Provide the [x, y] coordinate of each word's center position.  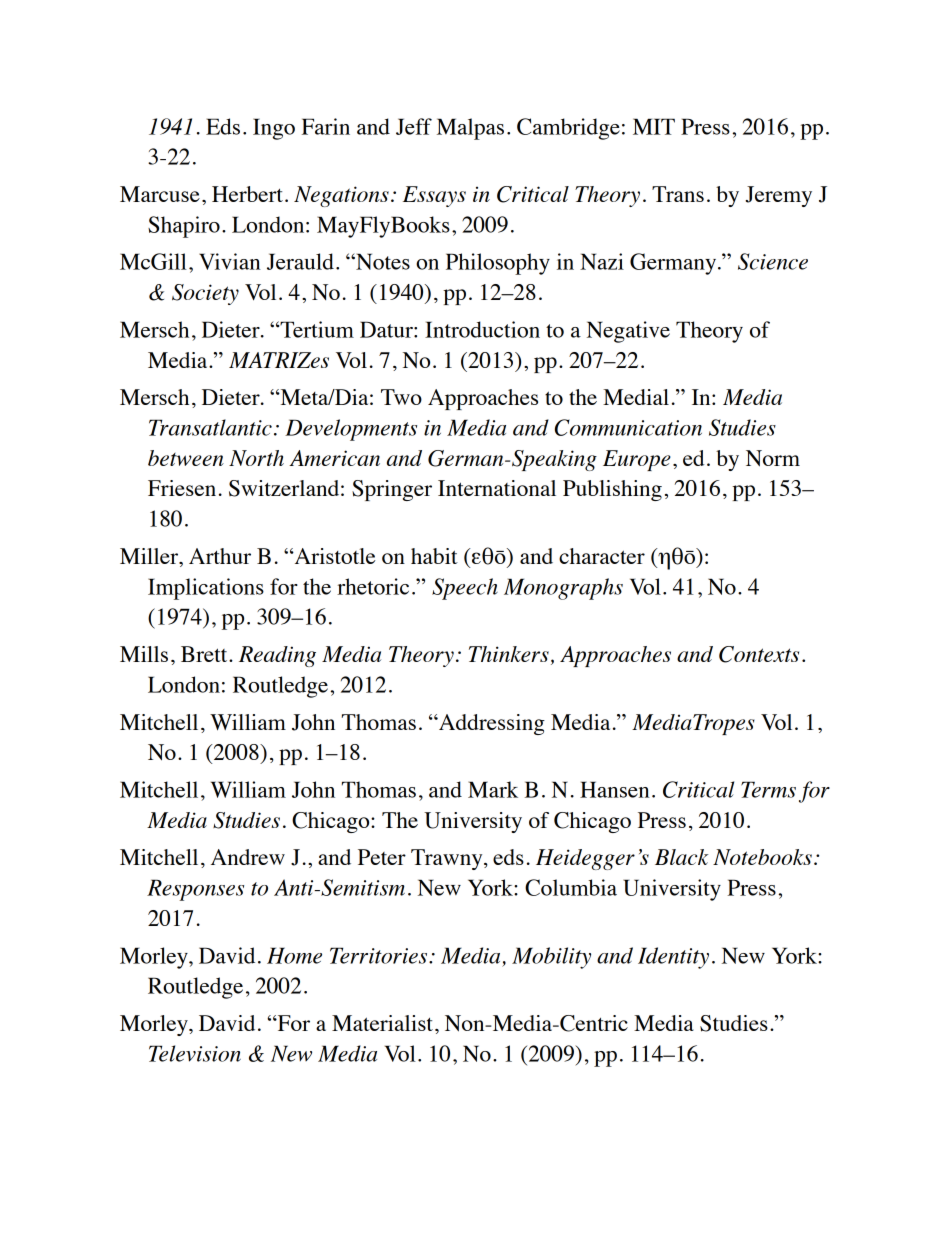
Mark [493, 789]
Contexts [759, 654]
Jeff [414, 126]
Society [205, 294]
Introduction [482, 329]
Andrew [248, 857]
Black [681, 857]
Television [195, 1053]
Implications [206, 589]
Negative [628, 332]
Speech [465, 589]
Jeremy [778, 196]
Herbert [247, 194]
